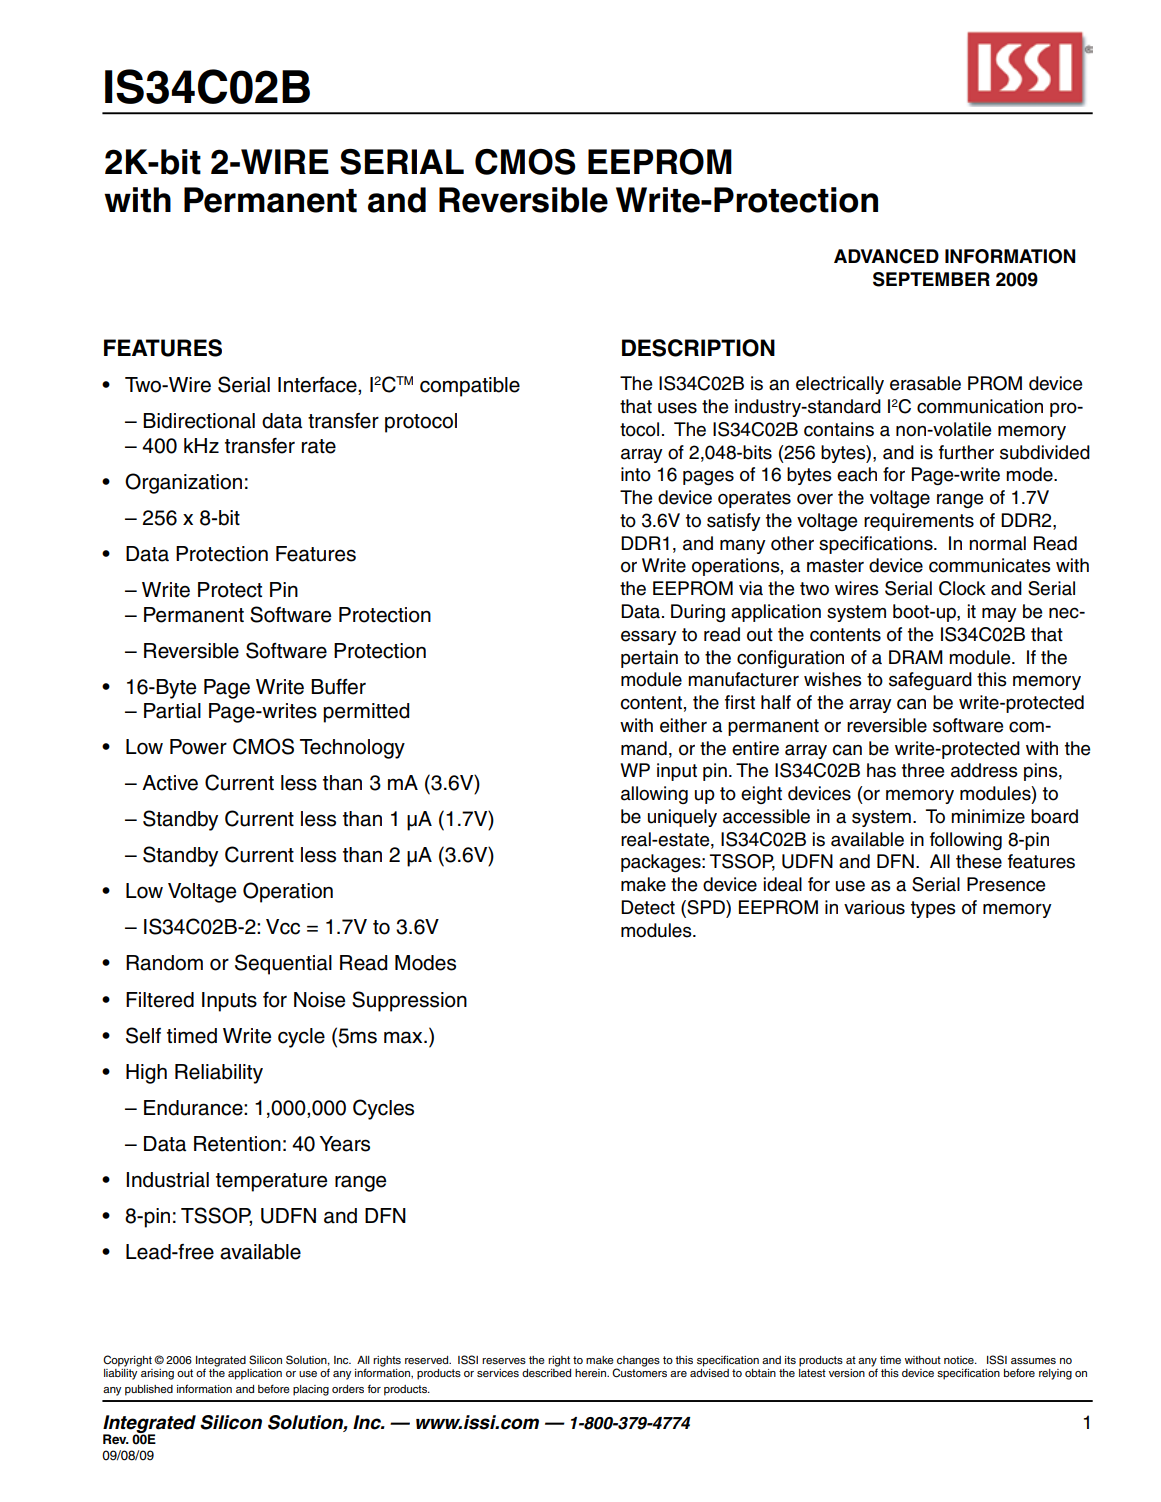  I want to click on following, so click(966, 841).
